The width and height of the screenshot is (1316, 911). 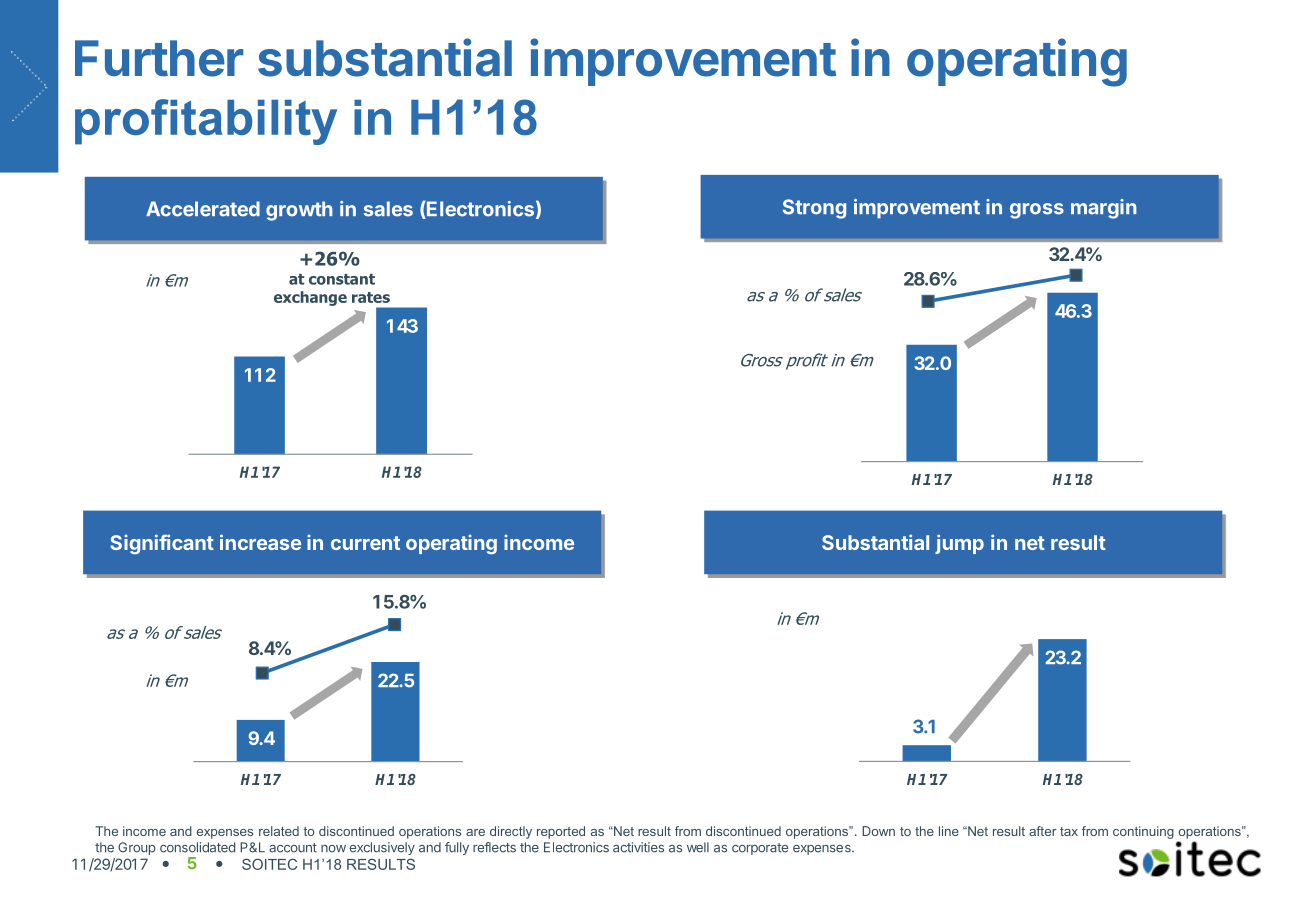 What do you see at coordinates (814, 209) in the screenshot?
I see `Strong` at bounding box center [814, 209].
